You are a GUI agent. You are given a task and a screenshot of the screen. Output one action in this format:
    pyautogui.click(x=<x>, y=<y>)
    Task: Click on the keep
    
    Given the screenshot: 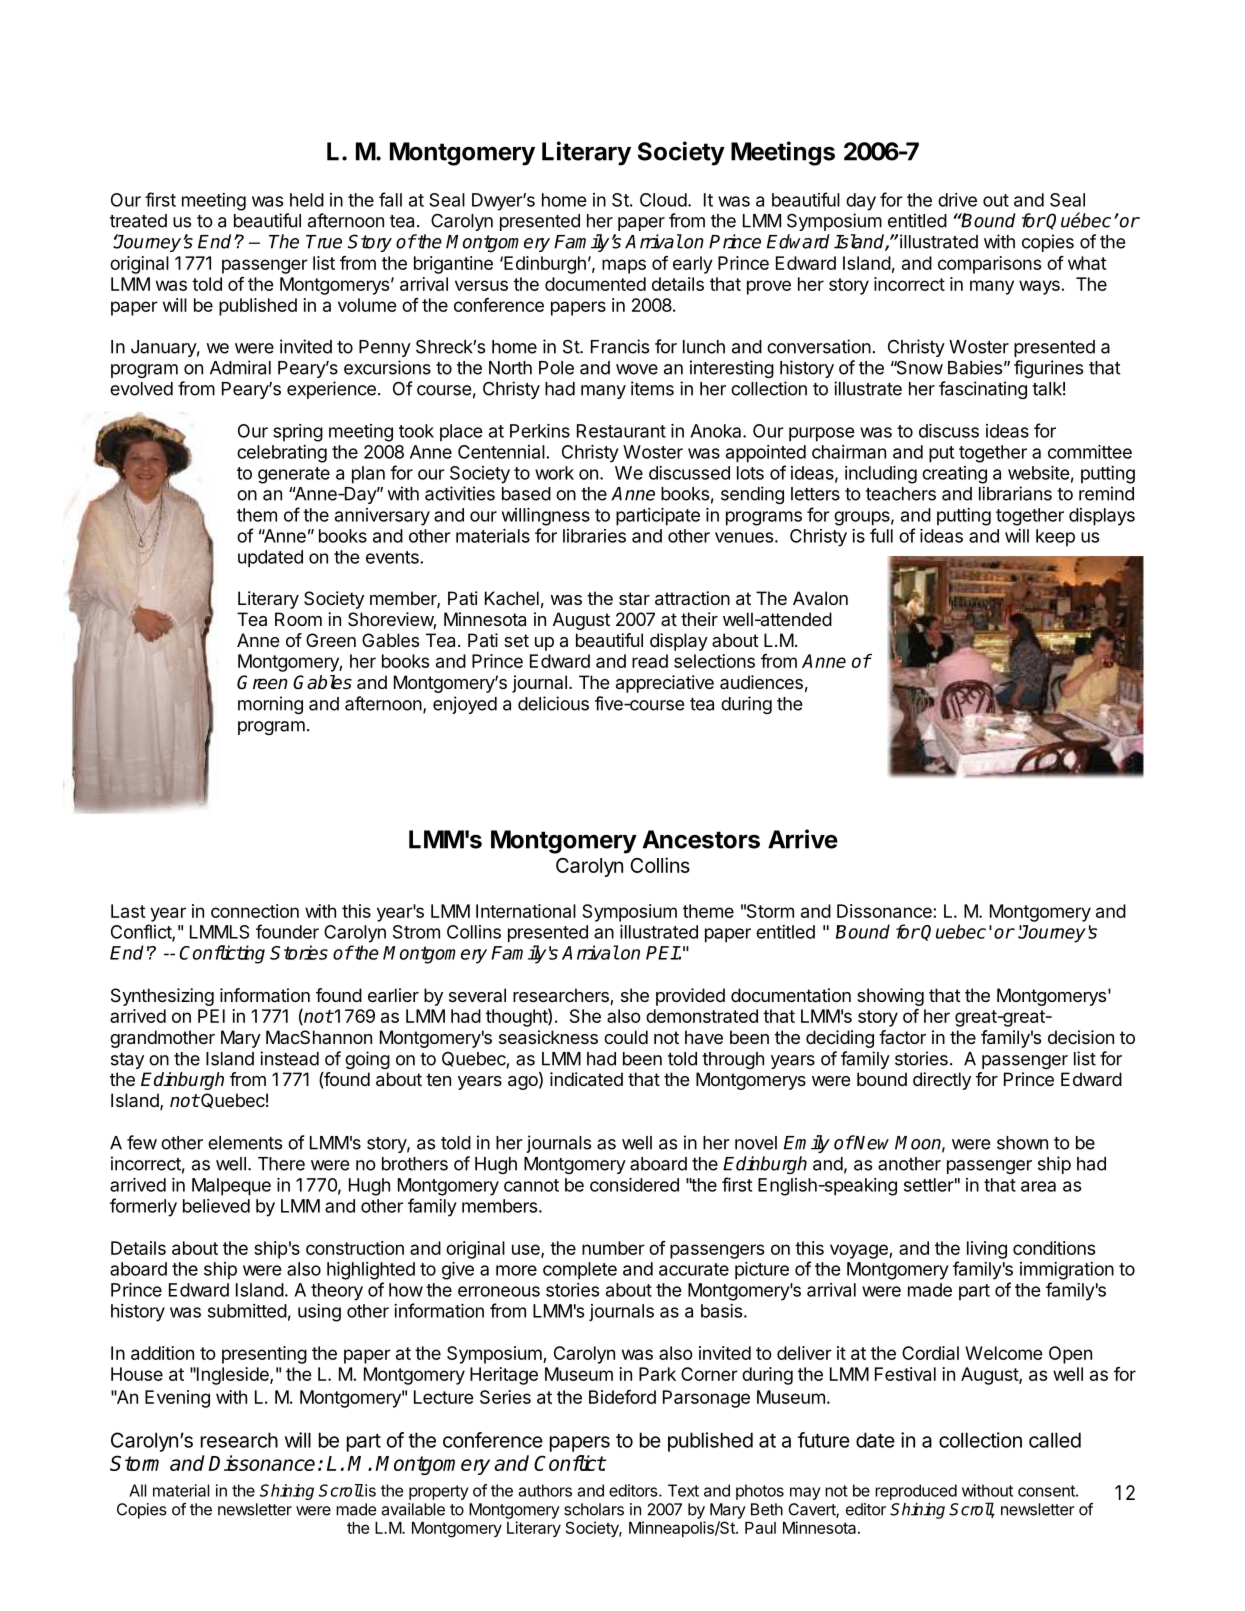 What is the action you would take?
    pyautogui.click(x=1055, y=538)
